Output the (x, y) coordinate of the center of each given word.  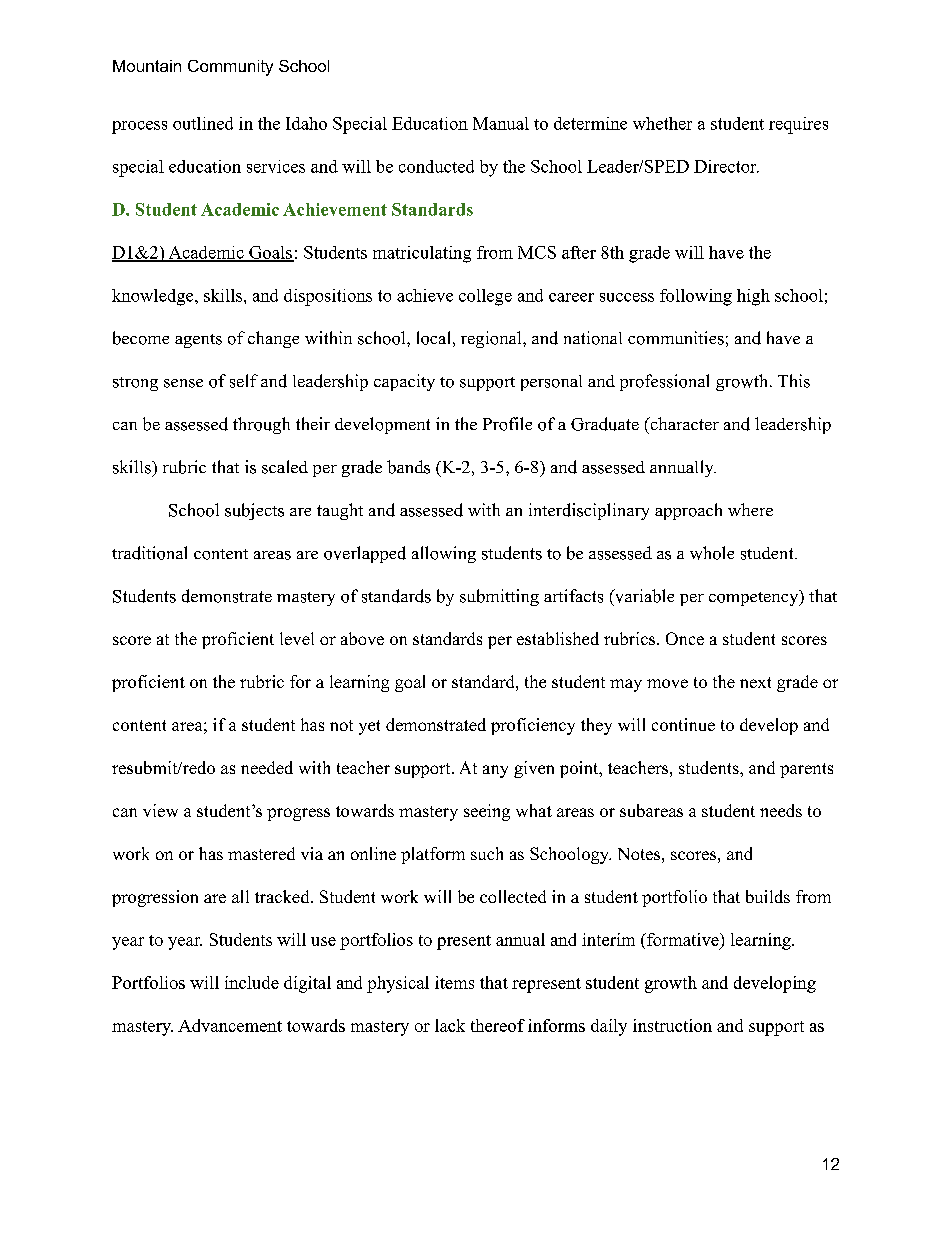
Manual (501, 123)
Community (230, 68)
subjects (254, 511)
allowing (444, 554)
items (454, 982)
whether (662, 123)
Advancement (230, 1025)
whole (712, 553)
